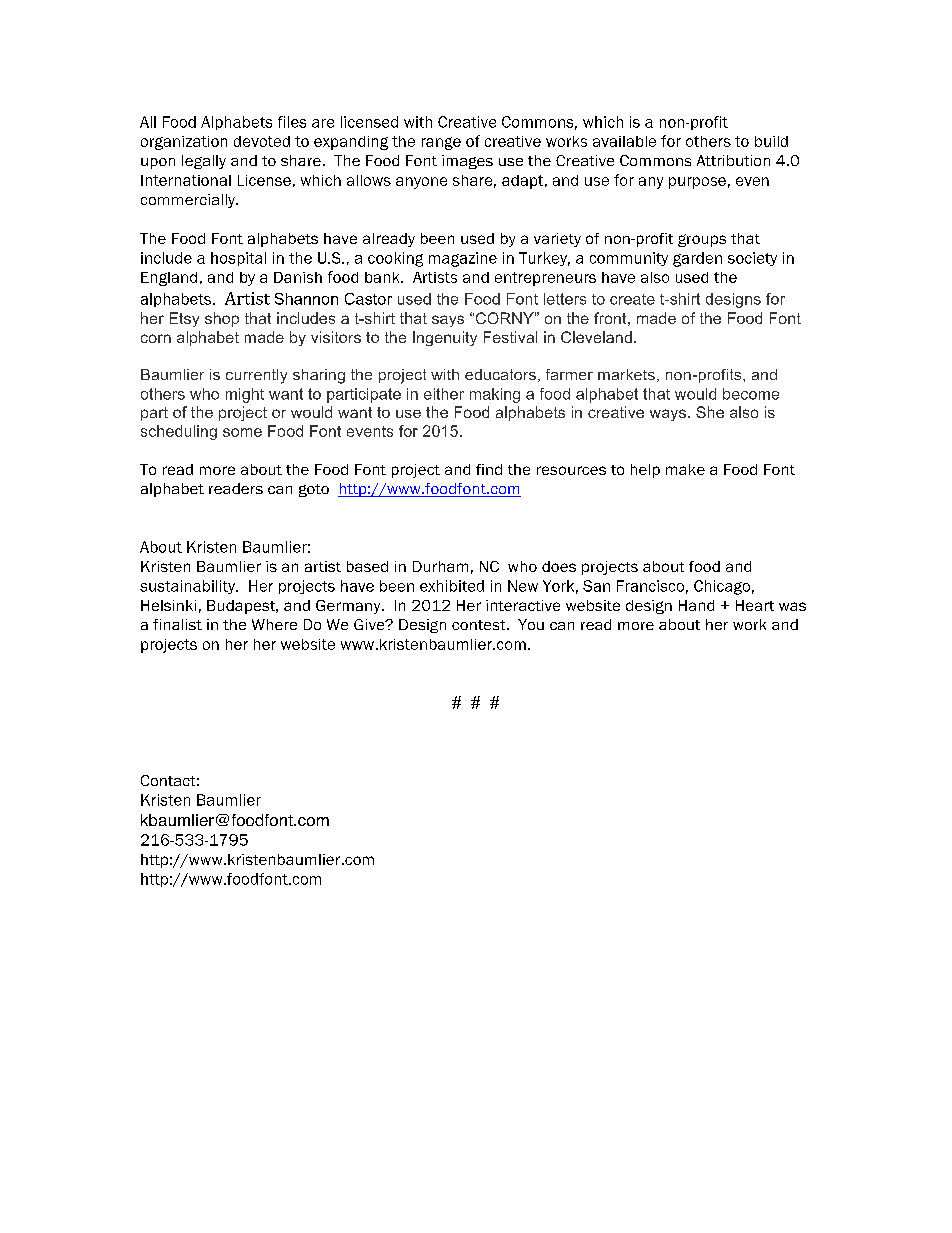 The width and height of the image is (952, 1233). Describe the element at coordinates (751, 394) in the image. I see `become` at that location.
